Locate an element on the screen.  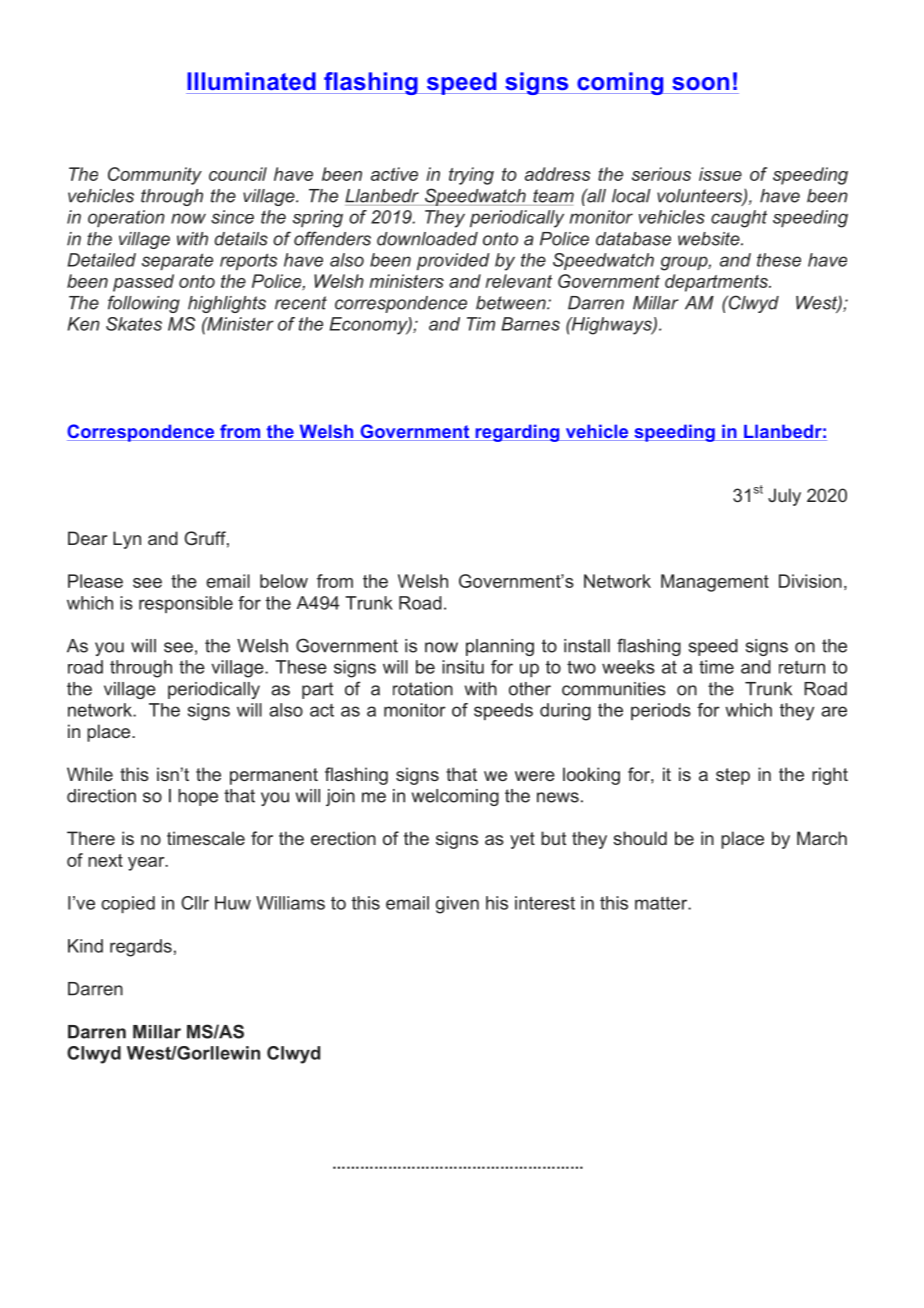
given is located at coordinates (457, 905).
